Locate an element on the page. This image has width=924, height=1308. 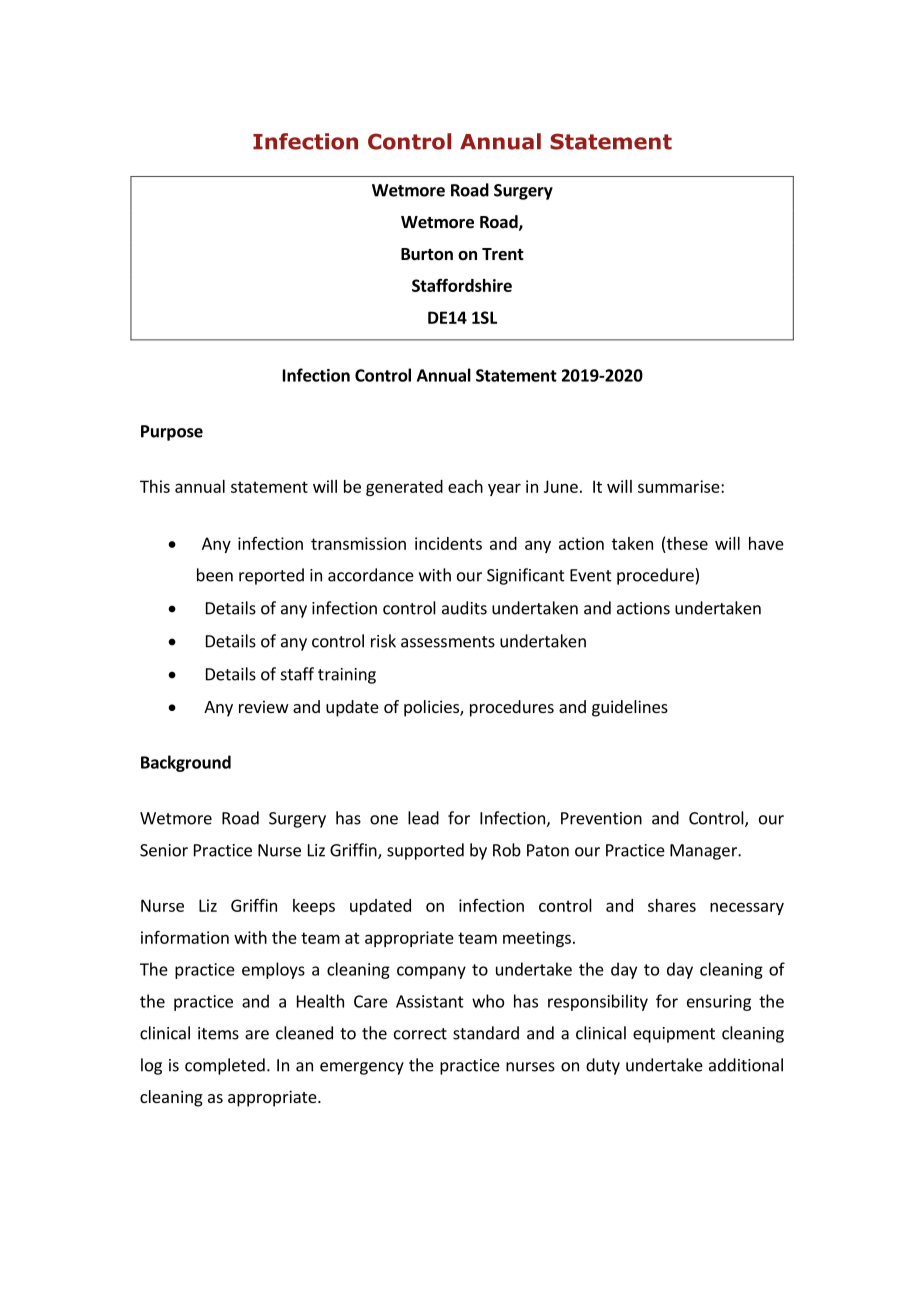
Burton is located at coordinates (427, 254).
